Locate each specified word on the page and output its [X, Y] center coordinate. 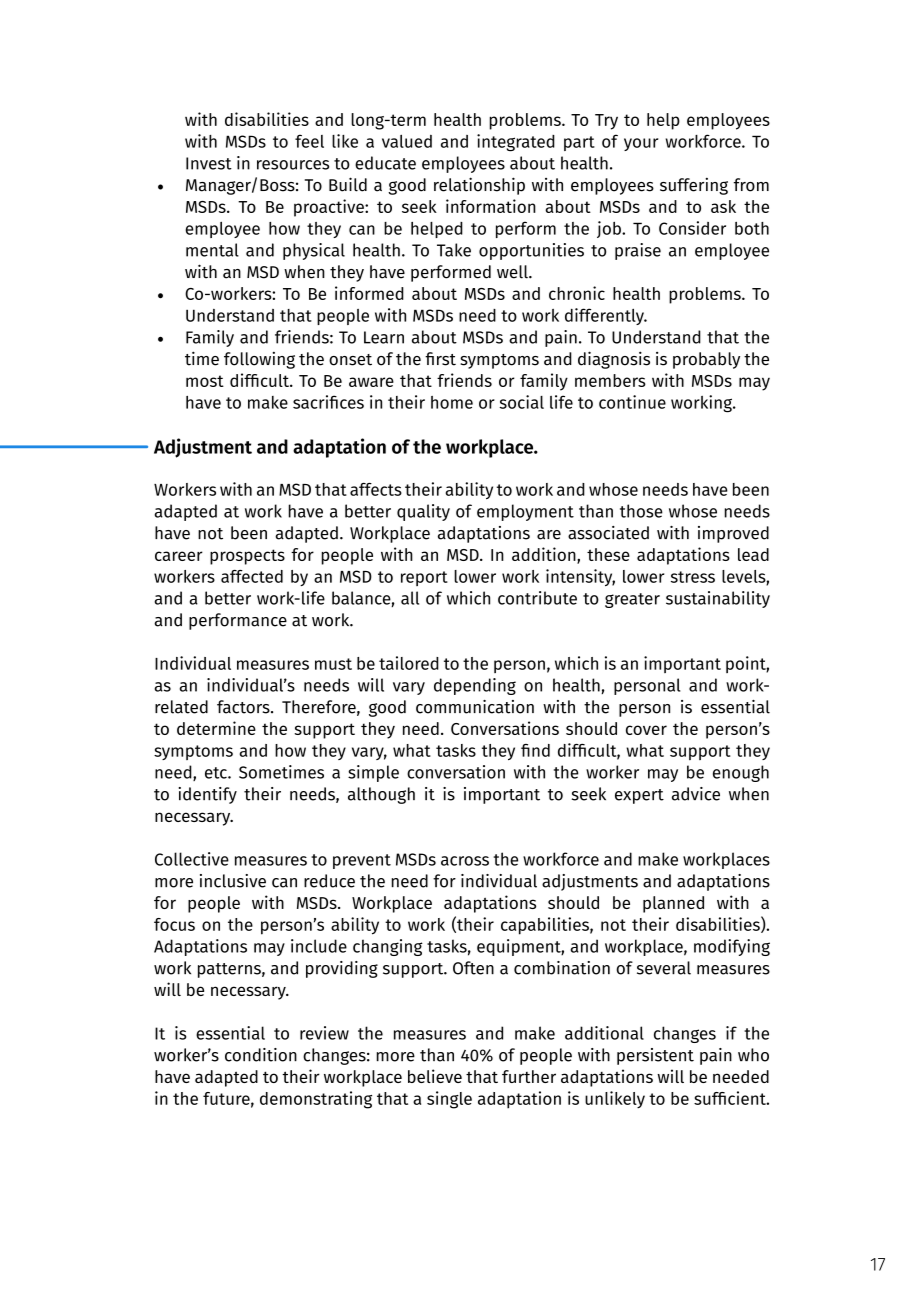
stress [693, 577]
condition [261, 1055]
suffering [694, 186]
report [424, 578]
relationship [479, 186]
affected [252, 576]
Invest [209, 163]
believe [435, 1076]
